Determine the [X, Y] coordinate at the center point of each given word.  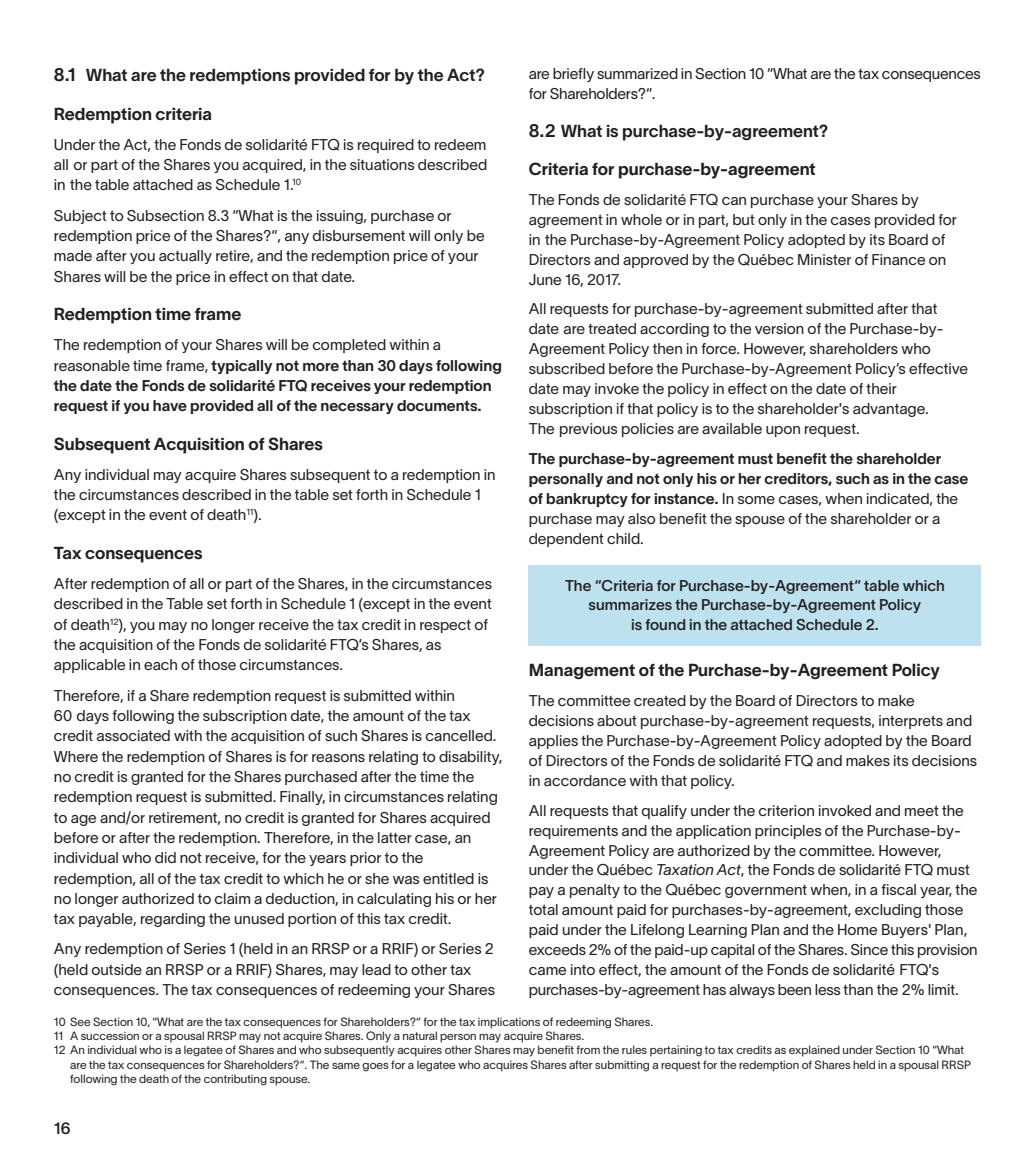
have [170, 406]
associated [133, 735]
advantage [890, 410]
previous [589, 430]
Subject [80, 217]
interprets [911, 722]
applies [553, 742]
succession [110, 1036]
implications [509, 1023]
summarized [637, 73]
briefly [573, 75]
